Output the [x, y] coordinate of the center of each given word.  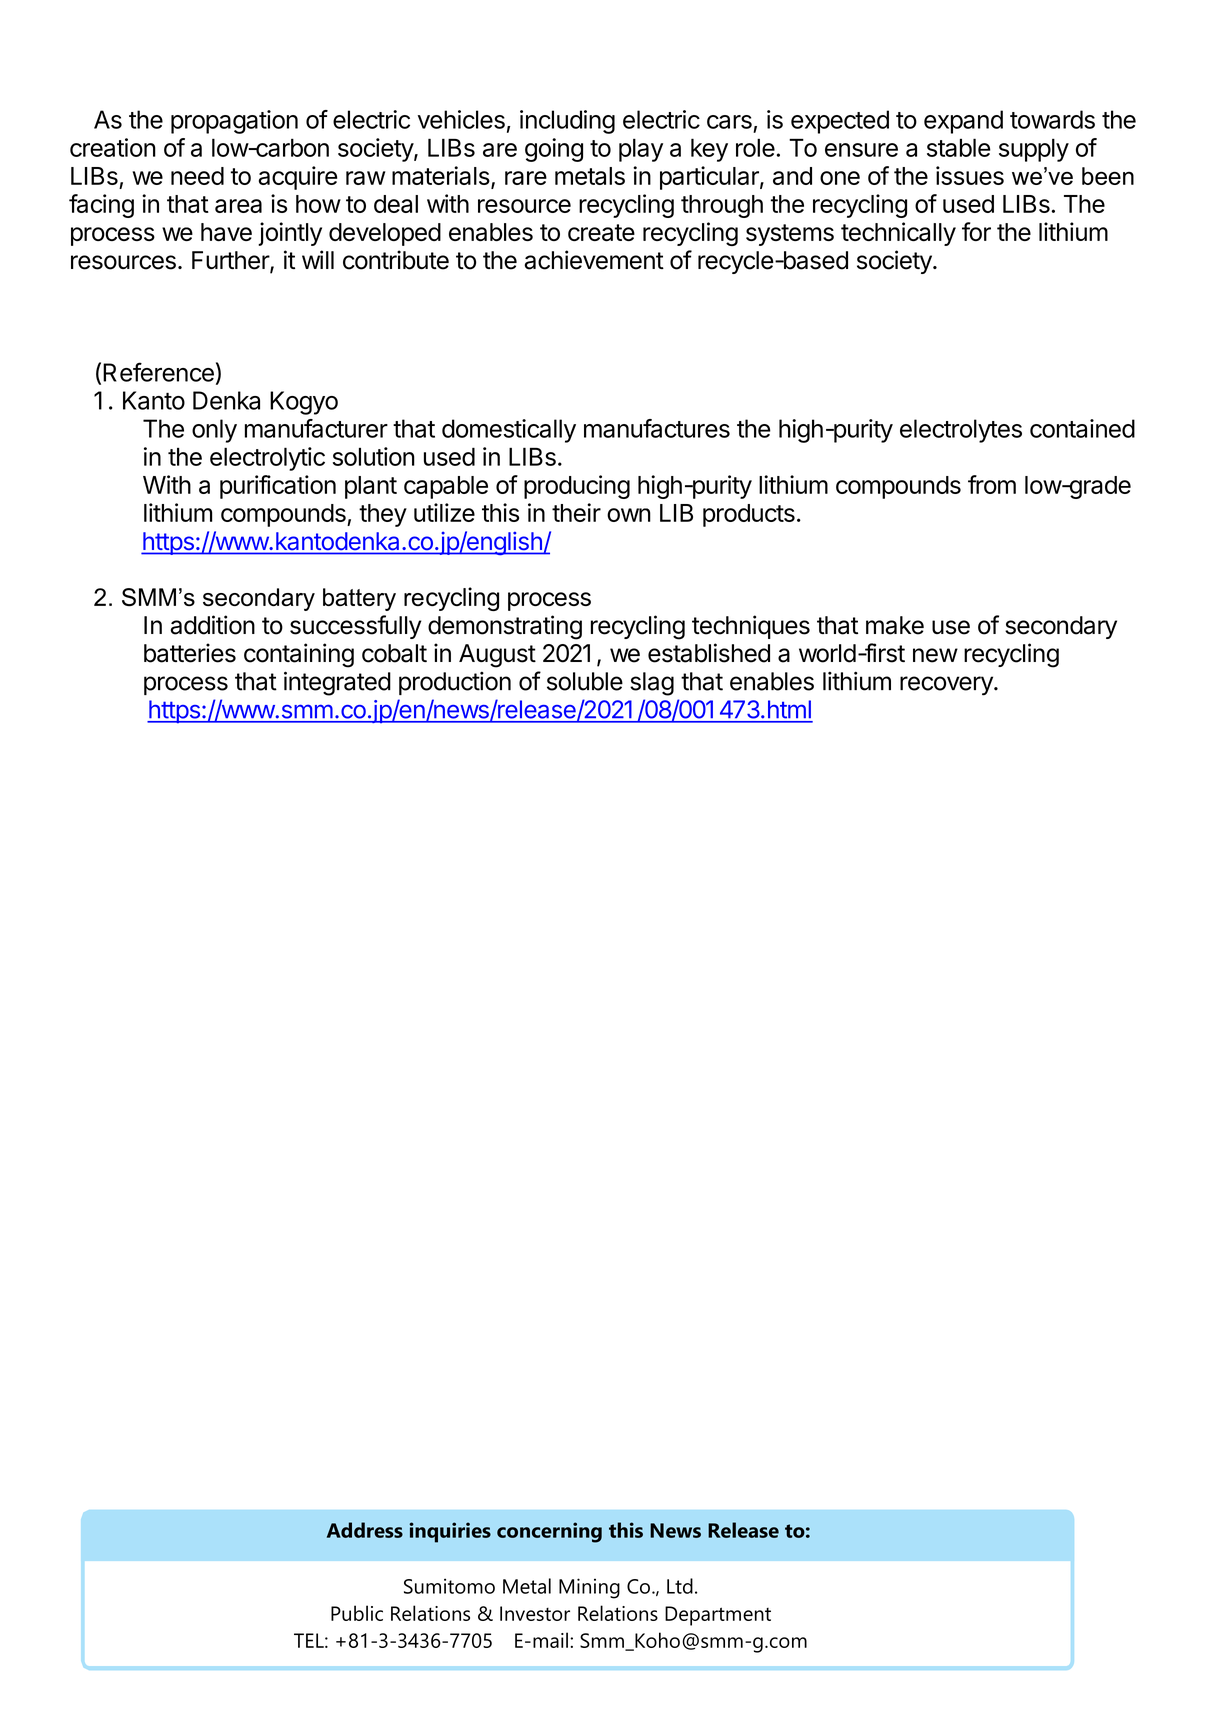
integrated [337, 683]
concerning [549, 1532]
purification [278, 487]
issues [970, 175]
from [992, 484]
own [629, 515]
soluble [585, 681]
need [197, 176]
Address [365, 1530]
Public [357, 1613]
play [641, 150]
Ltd [680, 1586]
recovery [947, 686]
